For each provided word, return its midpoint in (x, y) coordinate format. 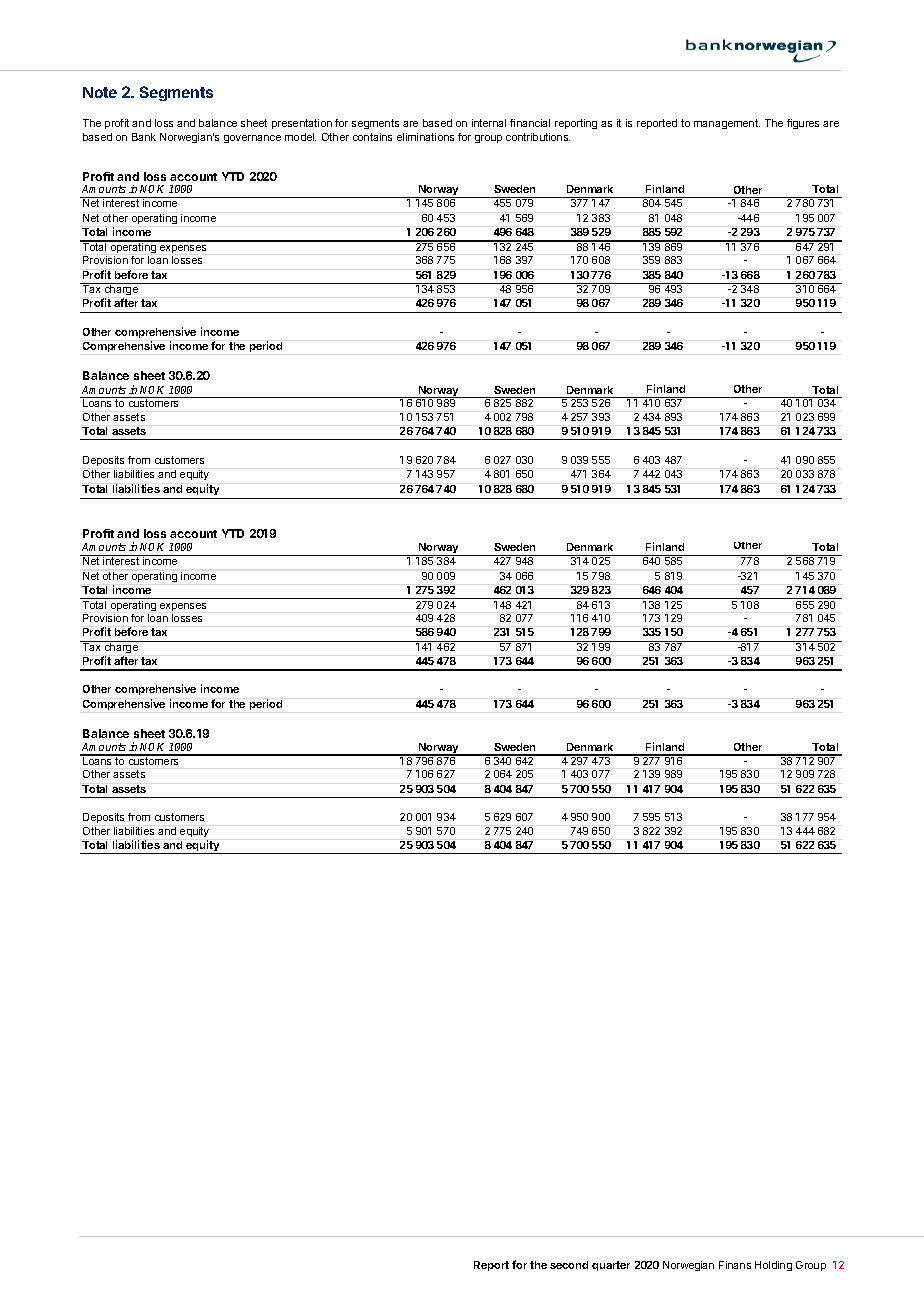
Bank (144, 137)
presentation (302, 124)
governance (252, 139)
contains (372, 137)
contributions (538, 137)
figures (803, 124)
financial (530, 123)
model (300, 137)
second (569, 1265)
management (727, 124)
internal (489, 123)
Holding (773, 1266)
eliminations (425, 137)
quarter (611, 1266)
